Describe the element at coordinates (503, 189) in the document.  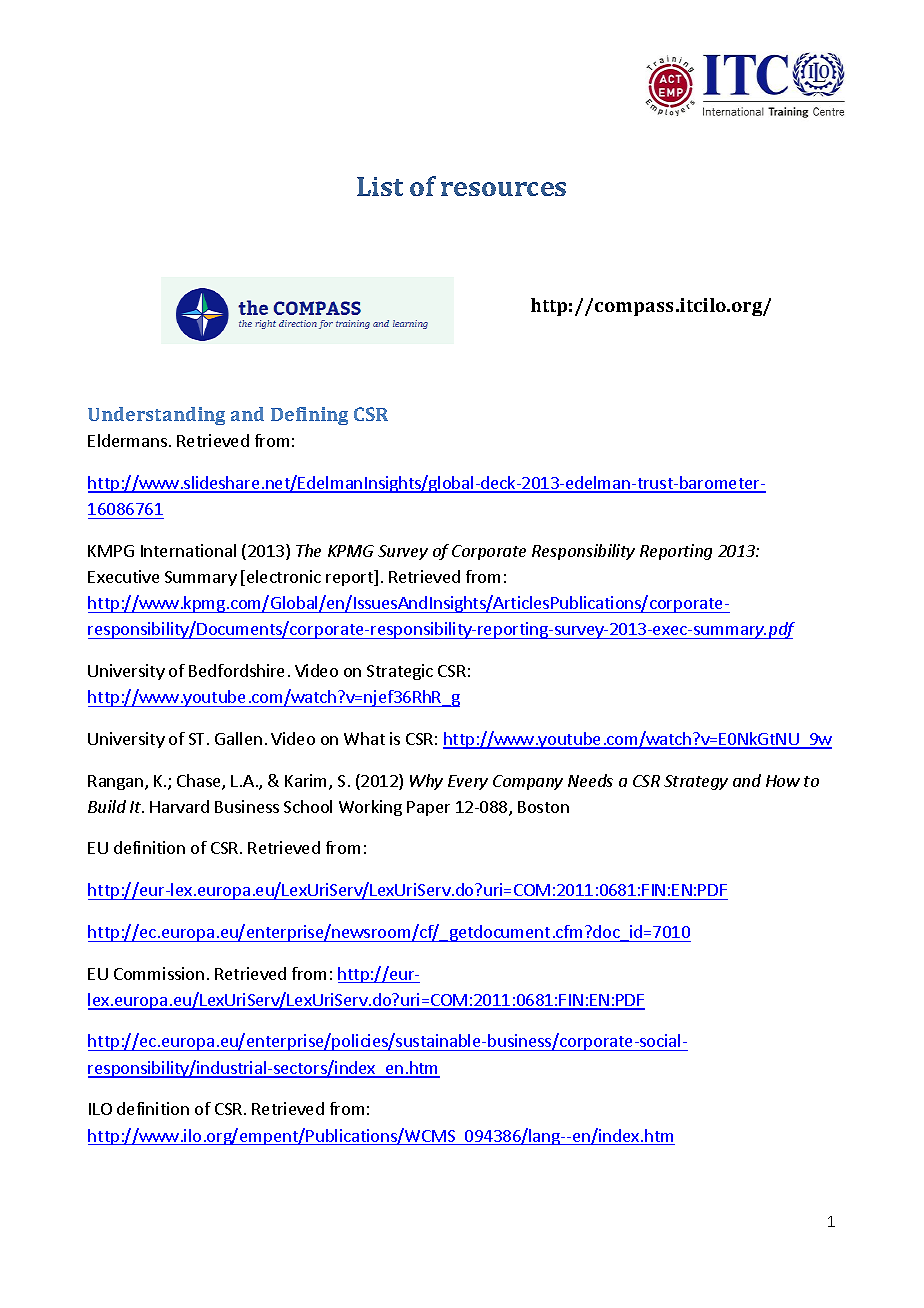
I see `resources` at that location.
